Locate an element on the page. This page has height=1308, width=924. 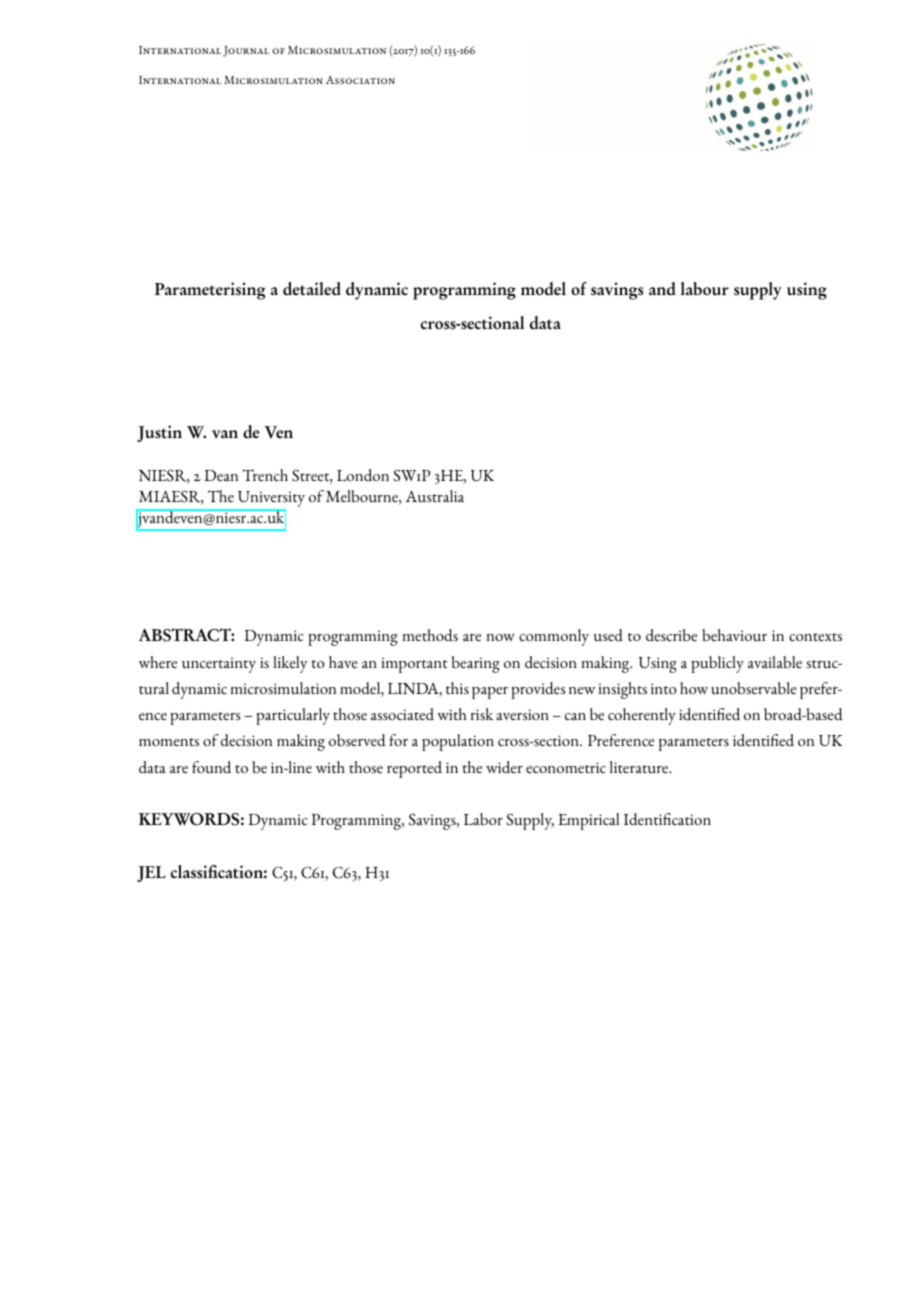
Australia is located at coordinates (435, 496).
